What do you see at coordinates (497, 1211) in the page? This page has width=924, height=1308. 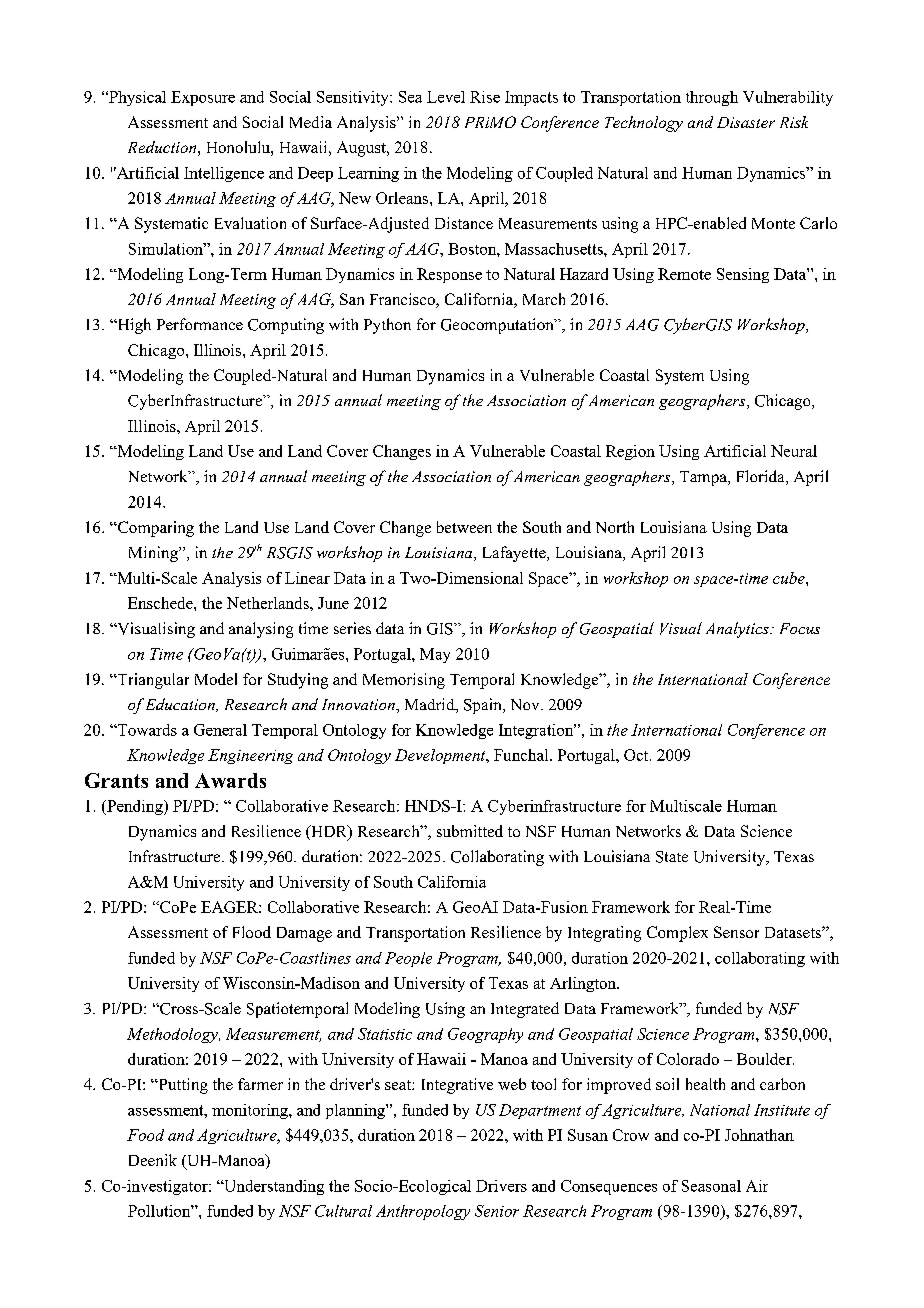 I see `Senior` at bounding box center [497, 1211].
